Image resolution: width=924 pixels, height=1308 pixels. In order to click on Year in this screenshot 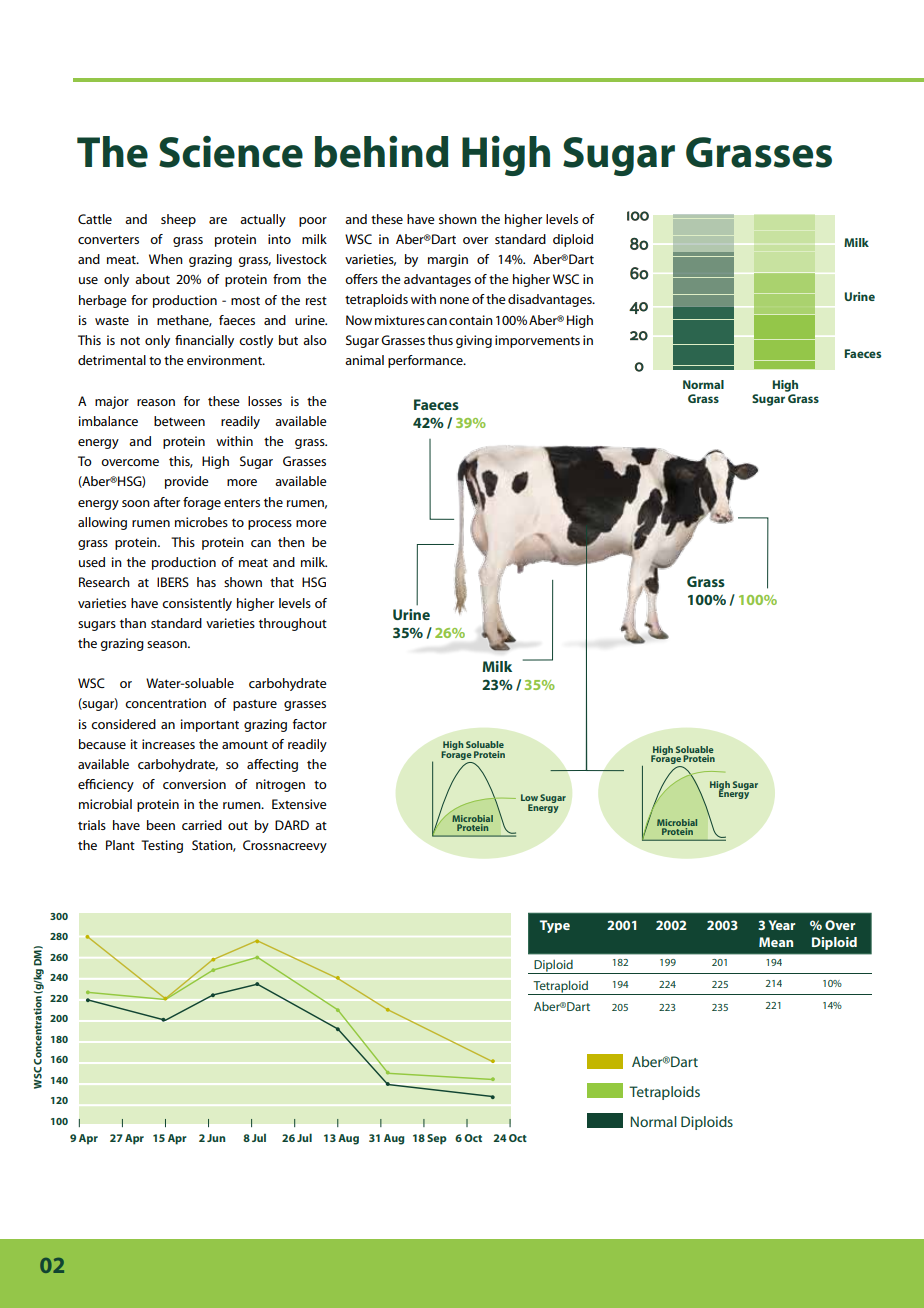, I will do `click(782, 925)`.
